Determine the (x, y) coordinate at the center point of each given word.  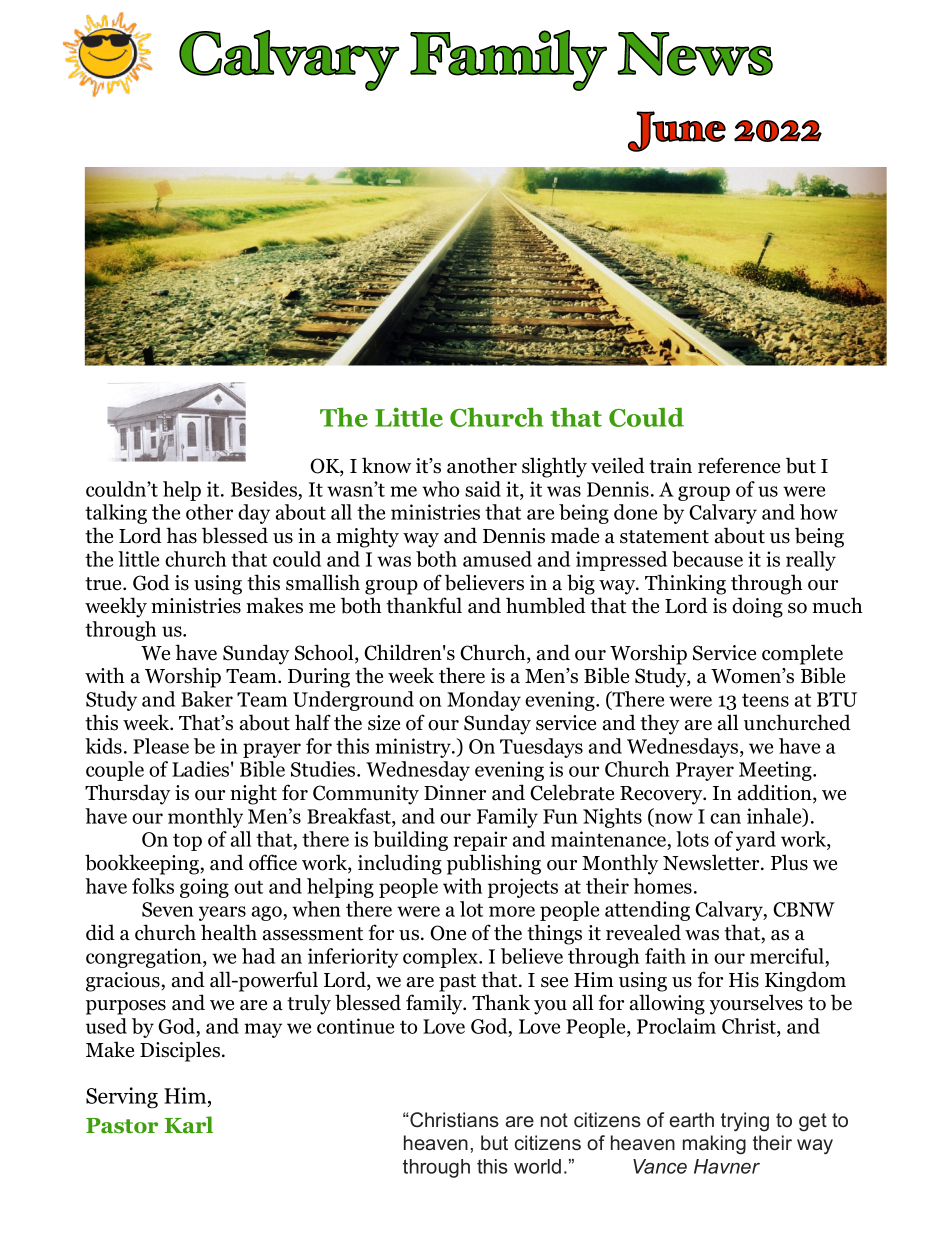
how (819, 512)
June (677, 131)
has (181, 535)
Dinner (455, 793)
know (386, 465)
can (725, 818)
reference (739, 465)
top (187, 842)
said (483, 489)
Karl (189, 1125)
